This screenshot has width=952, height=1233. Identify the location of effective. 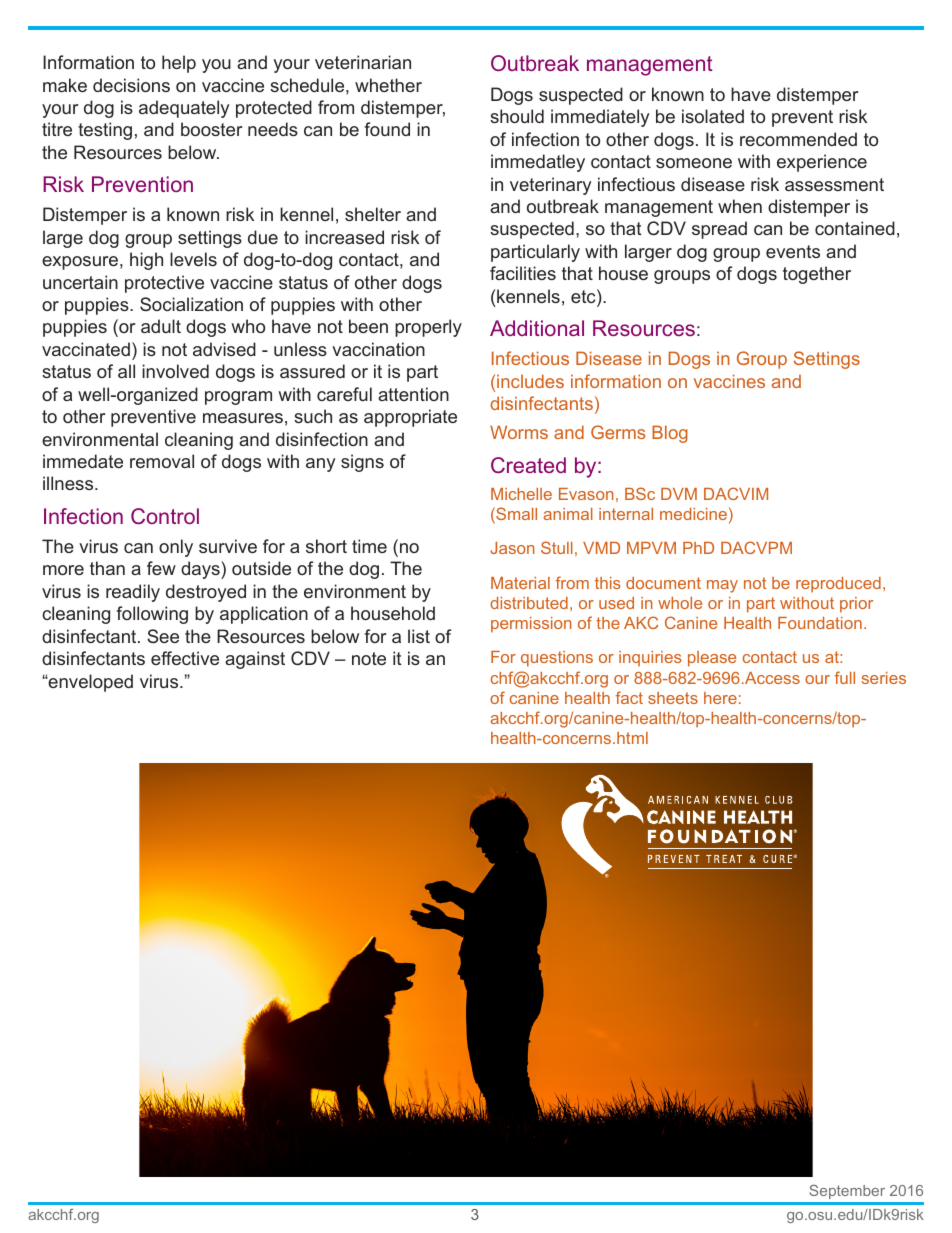
(185, 658).
